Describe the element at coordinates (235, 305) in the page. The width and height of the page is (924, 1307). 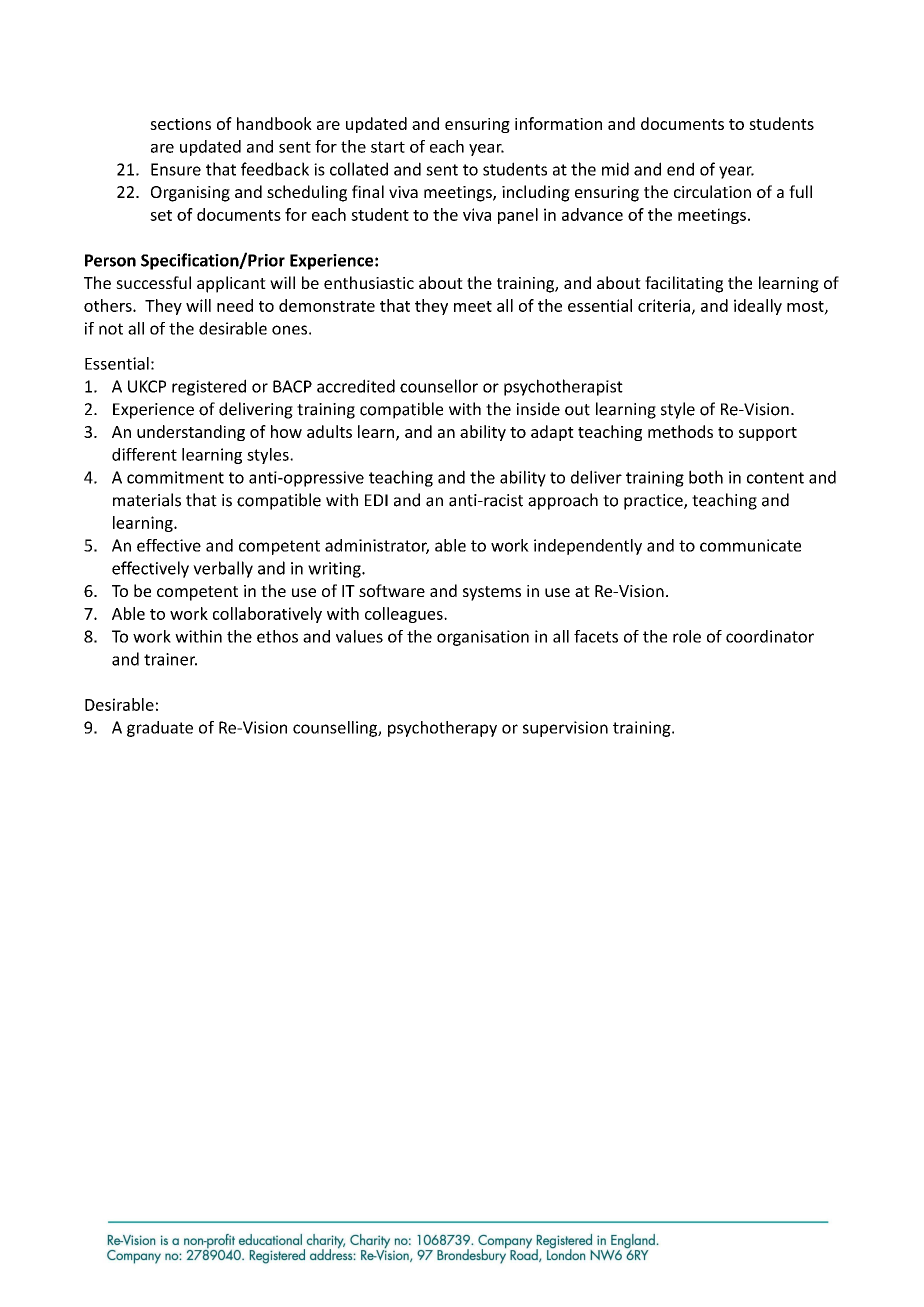
I see `need` at that location.
